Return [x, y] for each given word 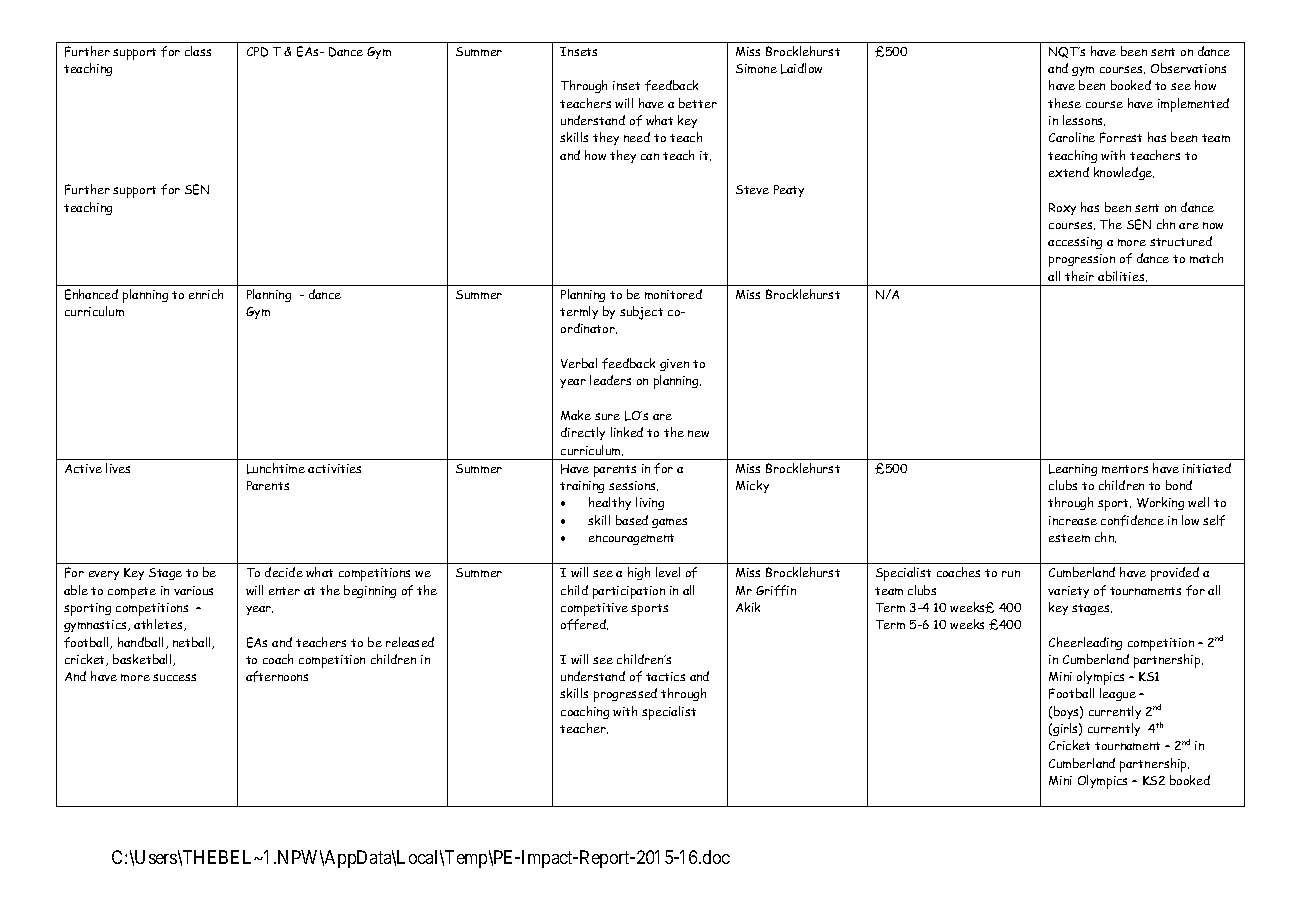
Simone [756, 68]
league [1118, 694]
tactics [665, 676]
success [174, 677]
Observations [1188, 68]
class [198, 51]
